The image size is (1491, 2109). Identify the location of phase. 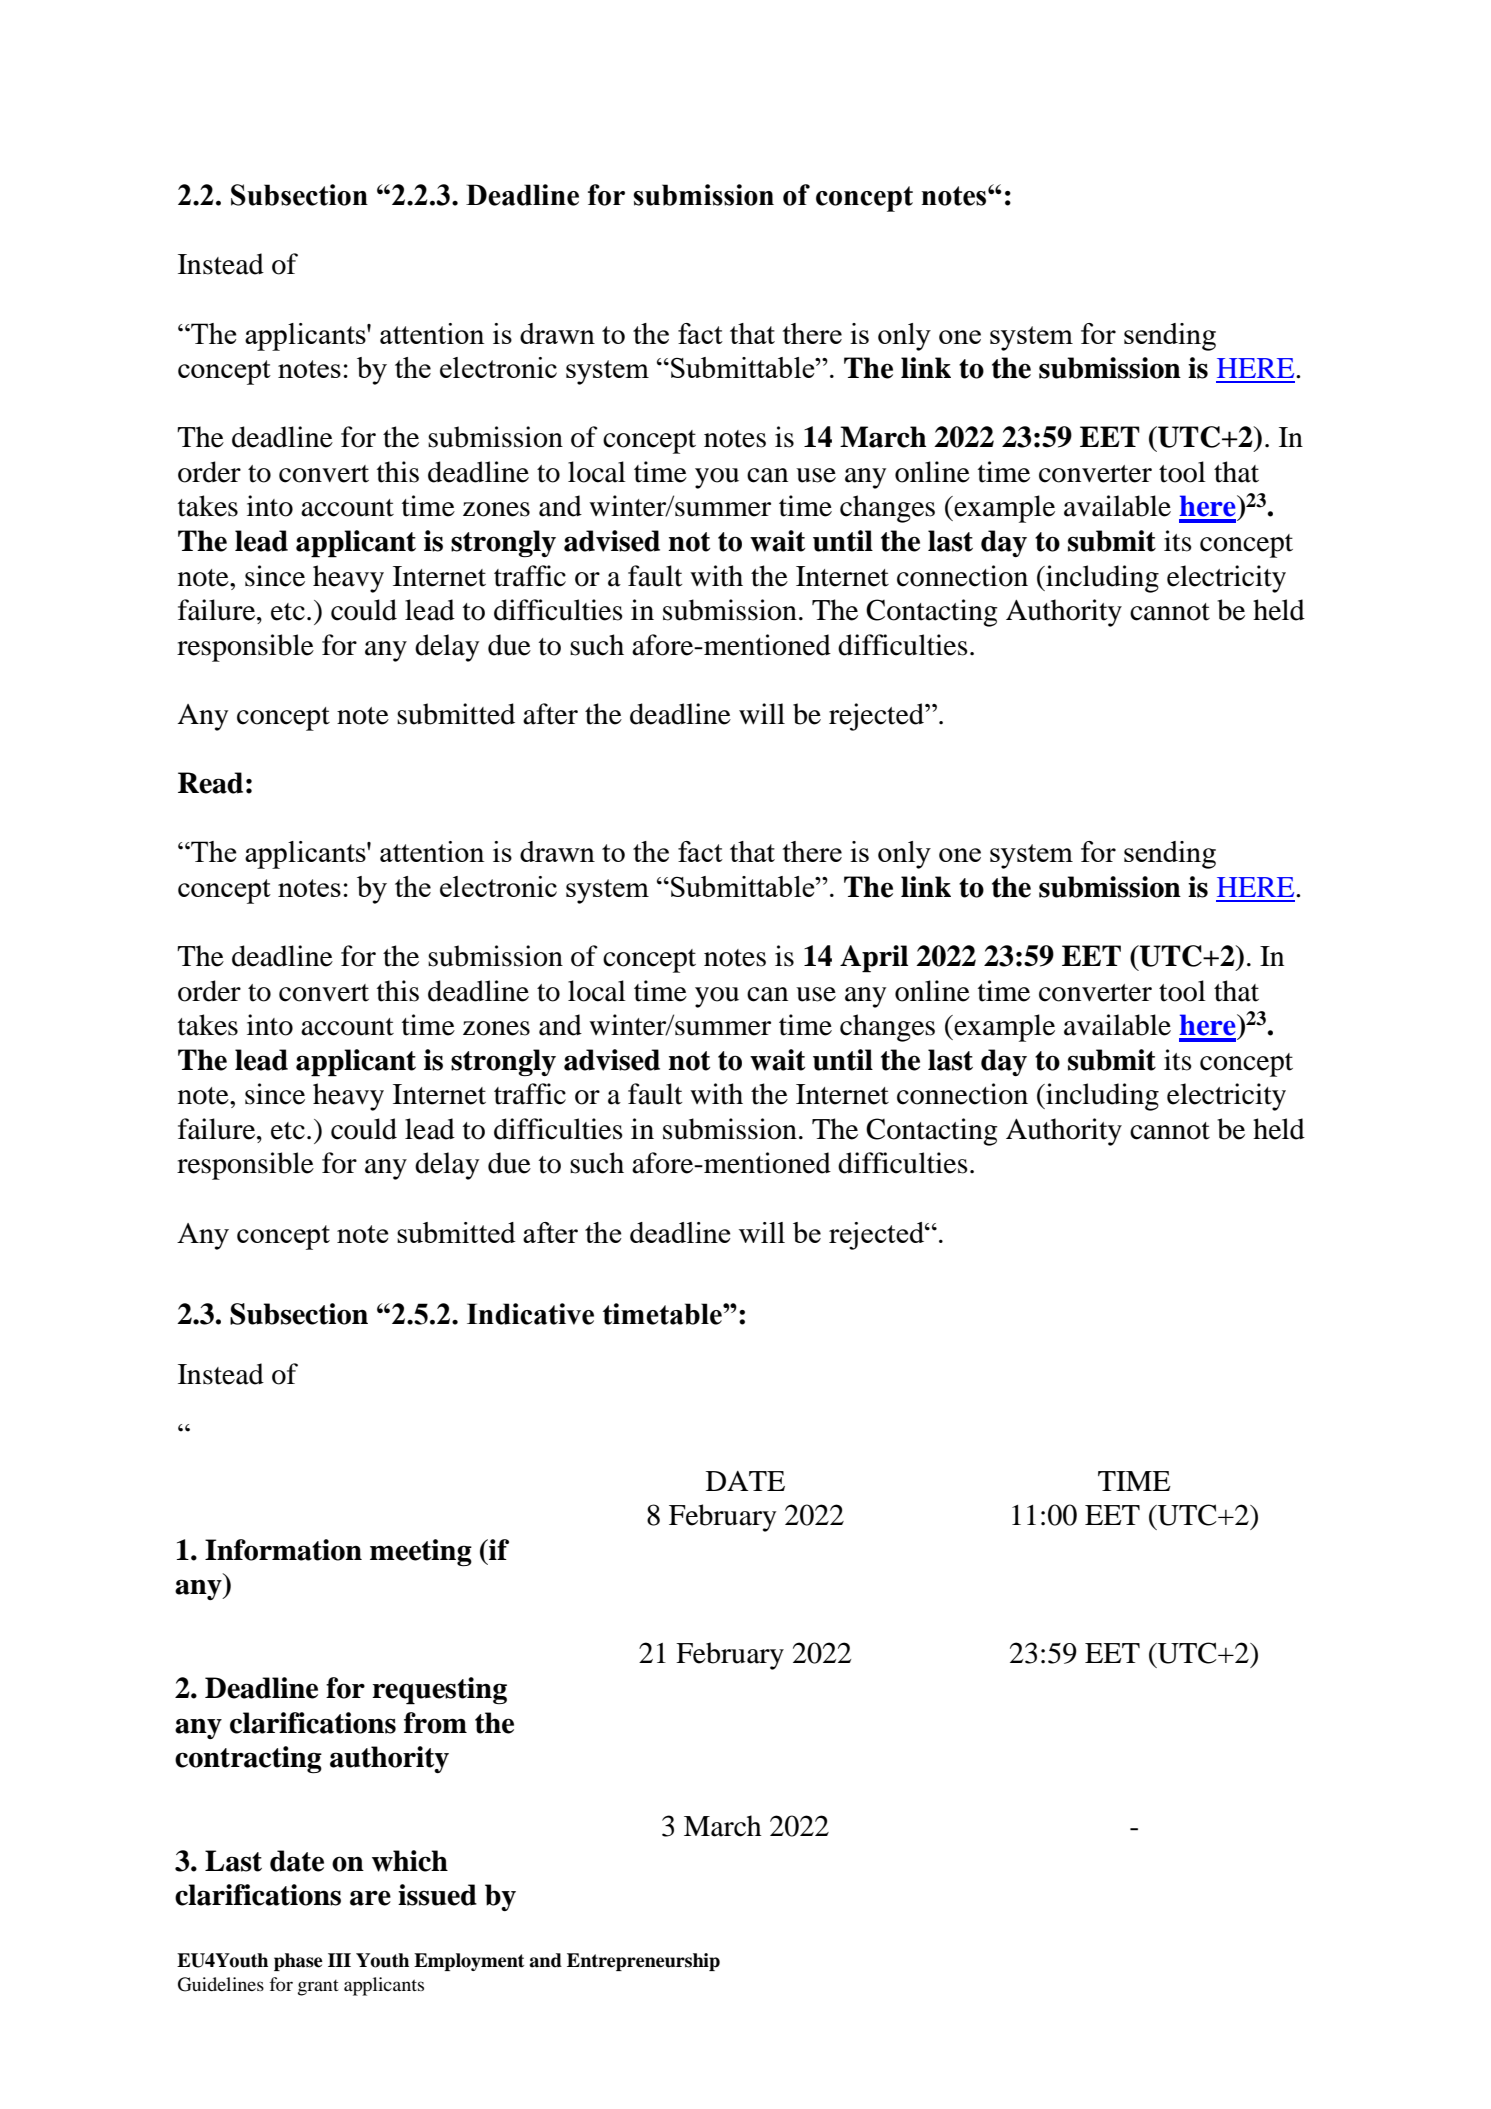
(298, 1962).
